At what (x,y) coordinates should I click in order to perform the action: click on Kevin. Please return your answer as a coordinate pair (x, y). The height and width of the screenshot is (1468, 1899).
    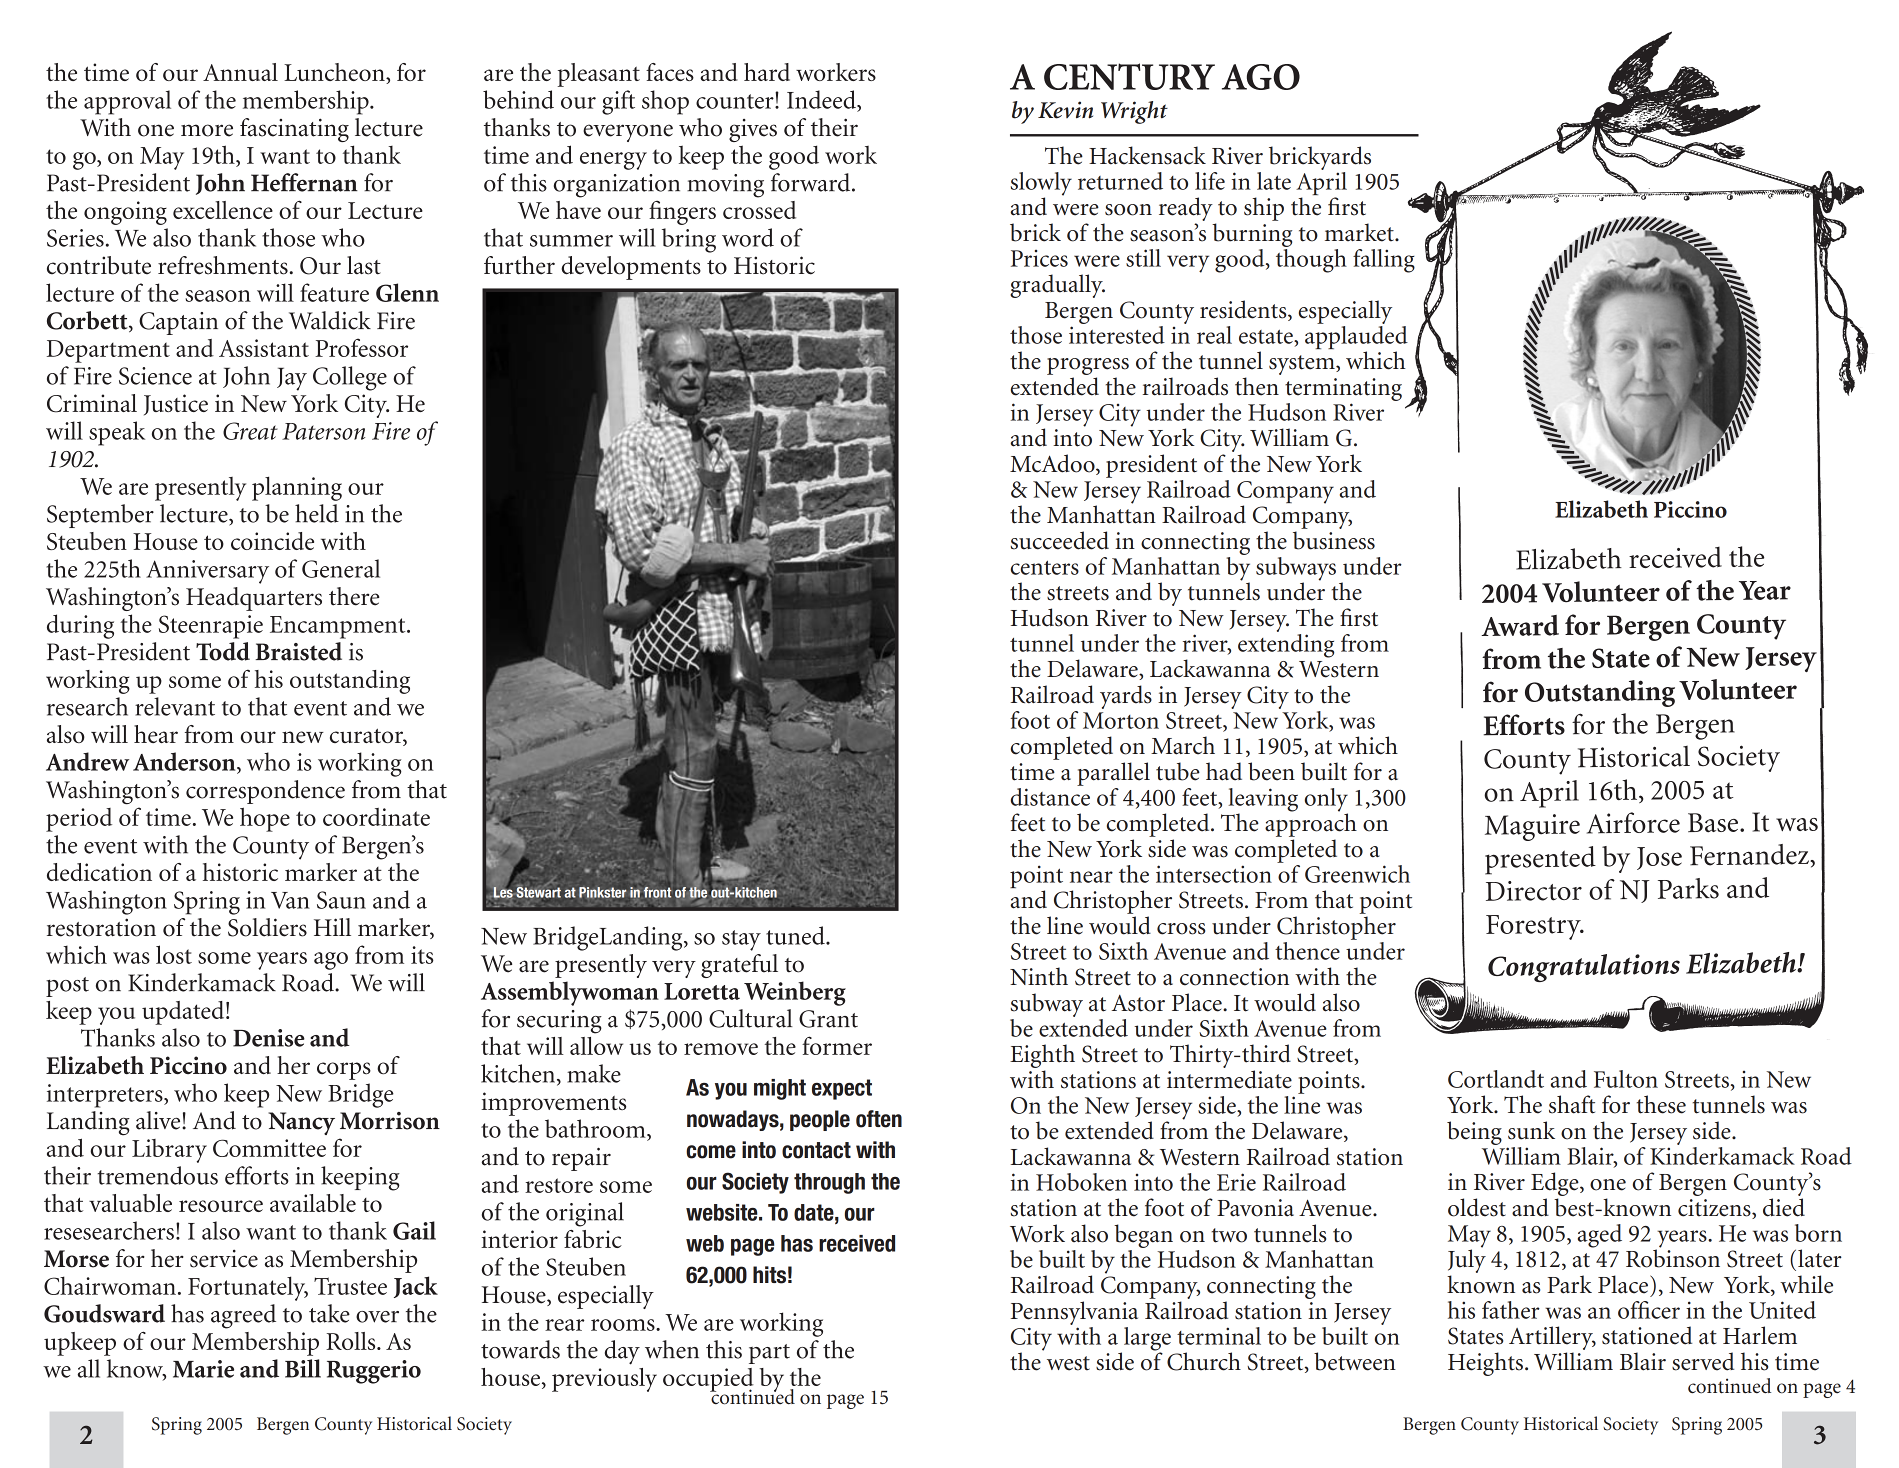
    Looking at the image, I should click on (1065, 110).
